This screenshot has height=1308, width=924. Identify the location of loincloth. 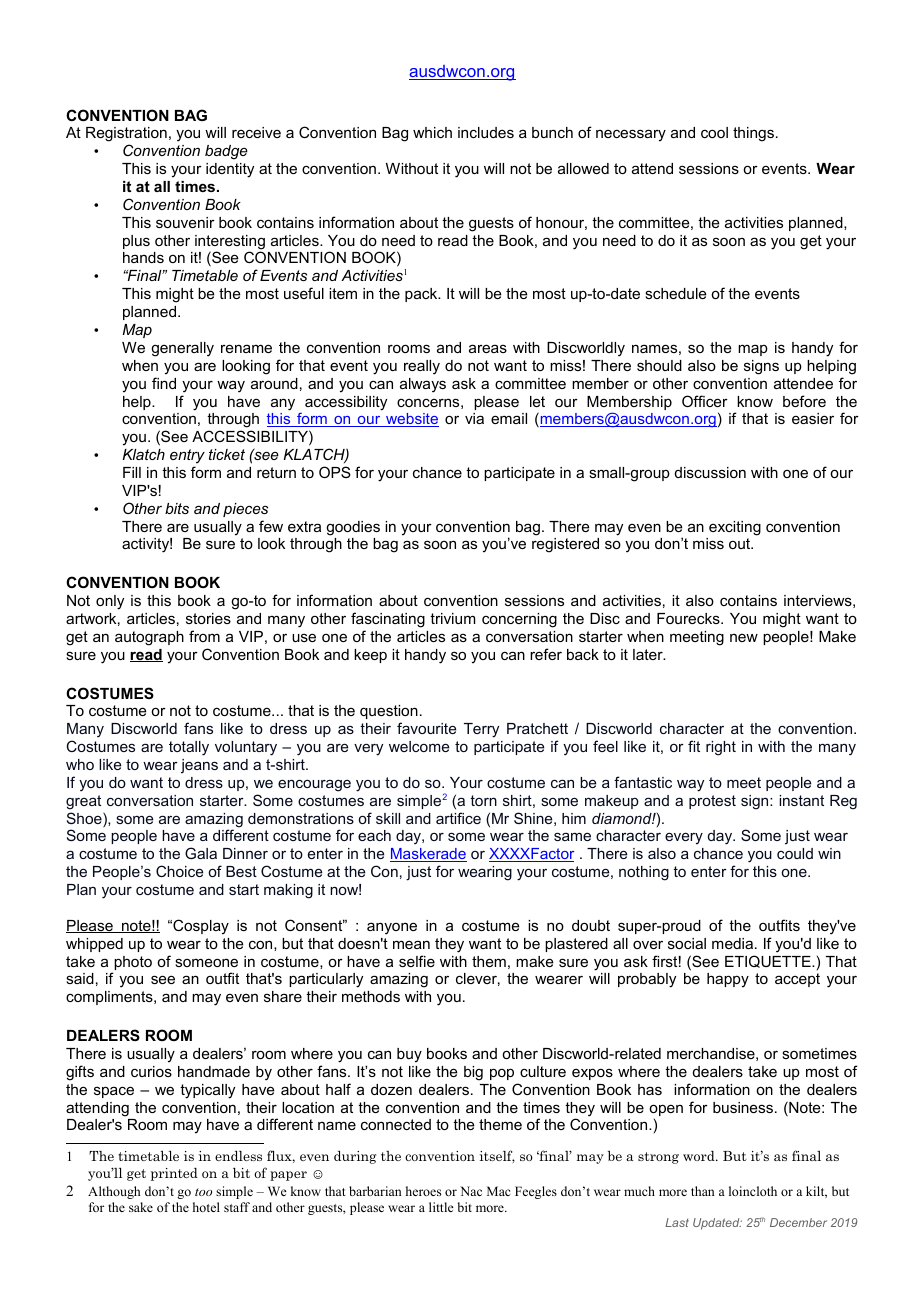
(753, 1191).
